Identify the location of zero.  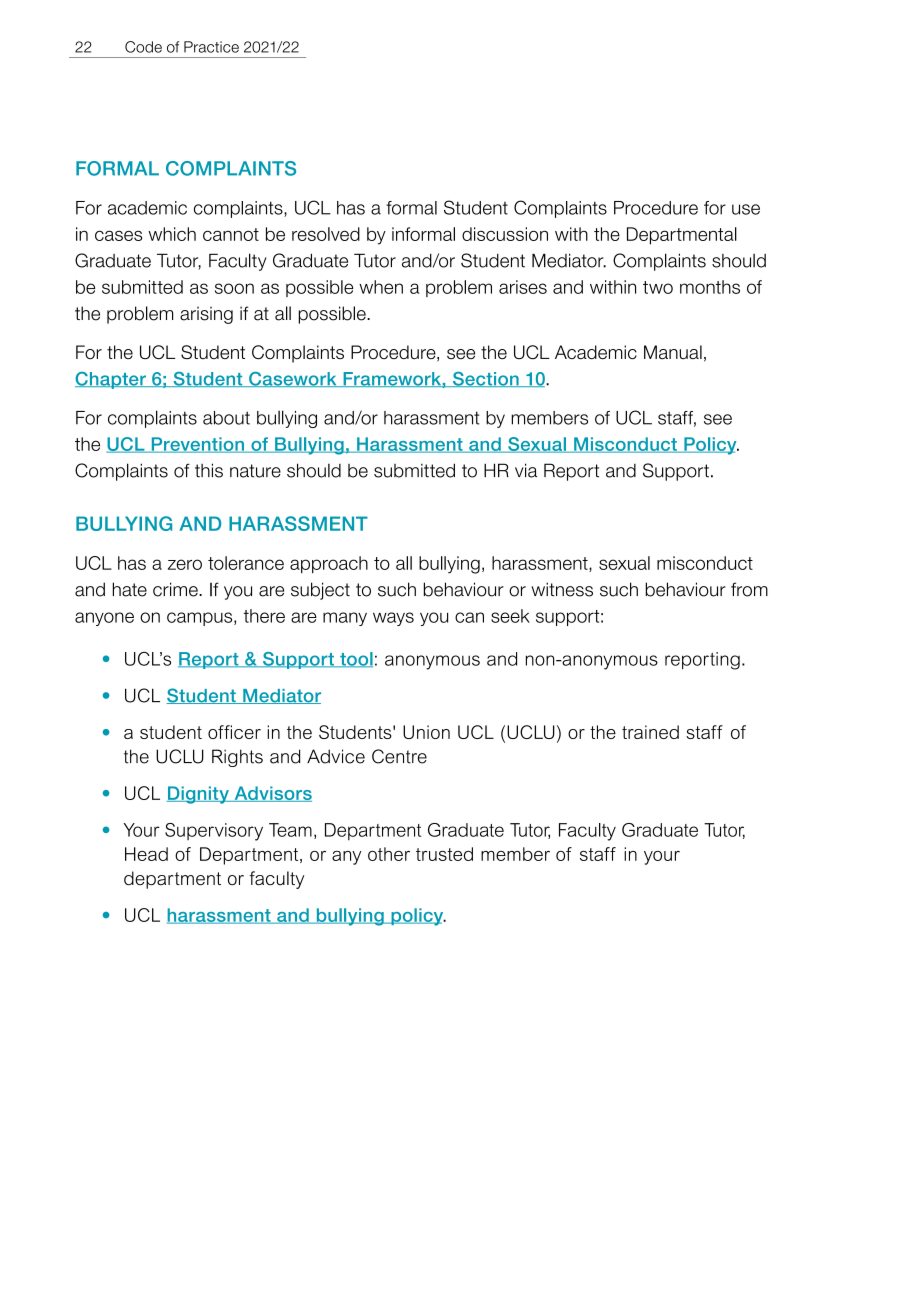
(185, 564).
